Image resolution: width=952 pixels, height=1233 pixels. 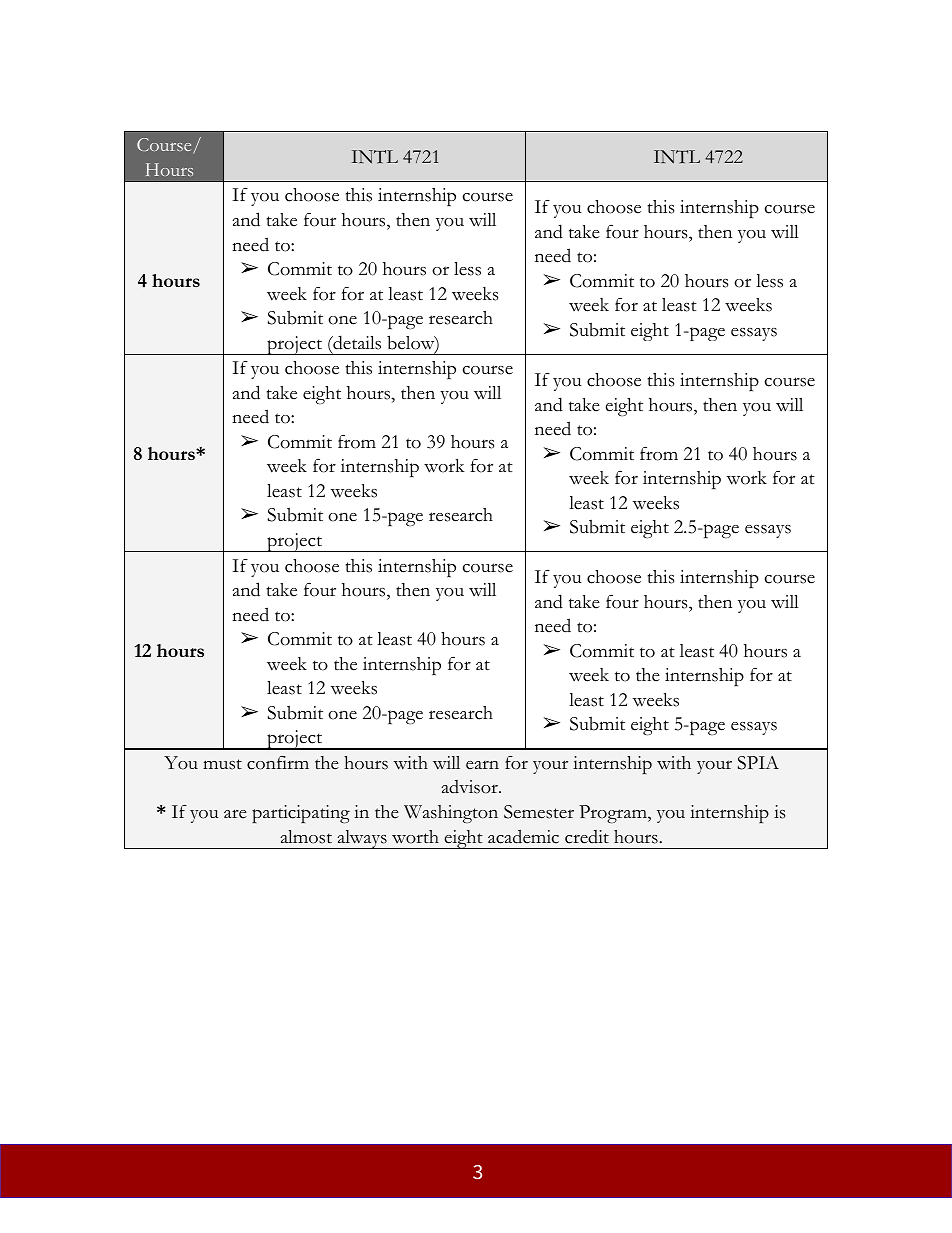 What do you see at coordinates (278, 762) in the screenshot?
I see `confirm` at bounding box center [278, 762].
